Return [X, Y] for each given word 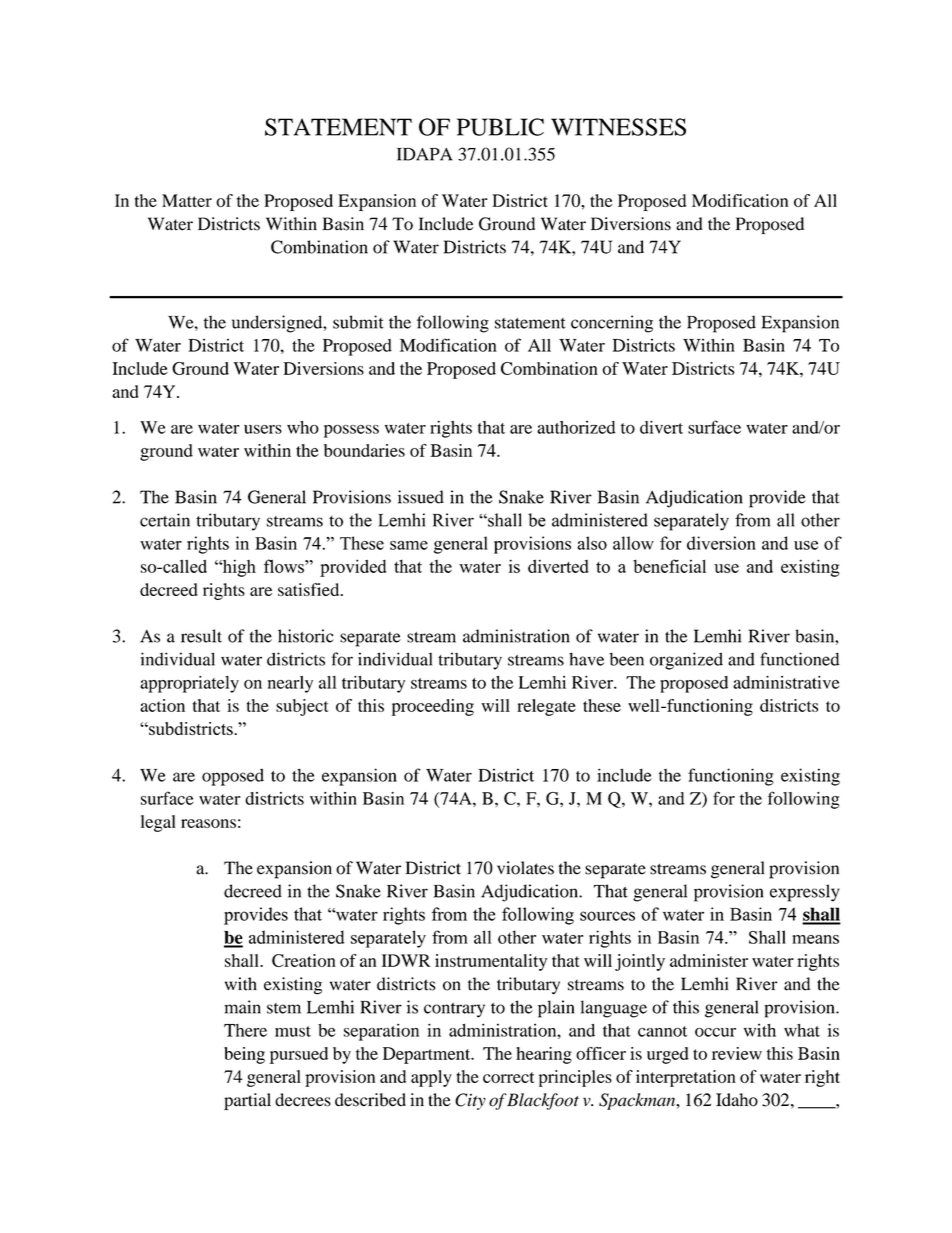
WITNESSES [618, 127]
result [201, 636]
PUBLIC [500, 127]
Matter [187, 200]
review [737, 1053]
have [586, 659]
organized [686, 661]
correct [508, 1077]
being [244, 1055]
